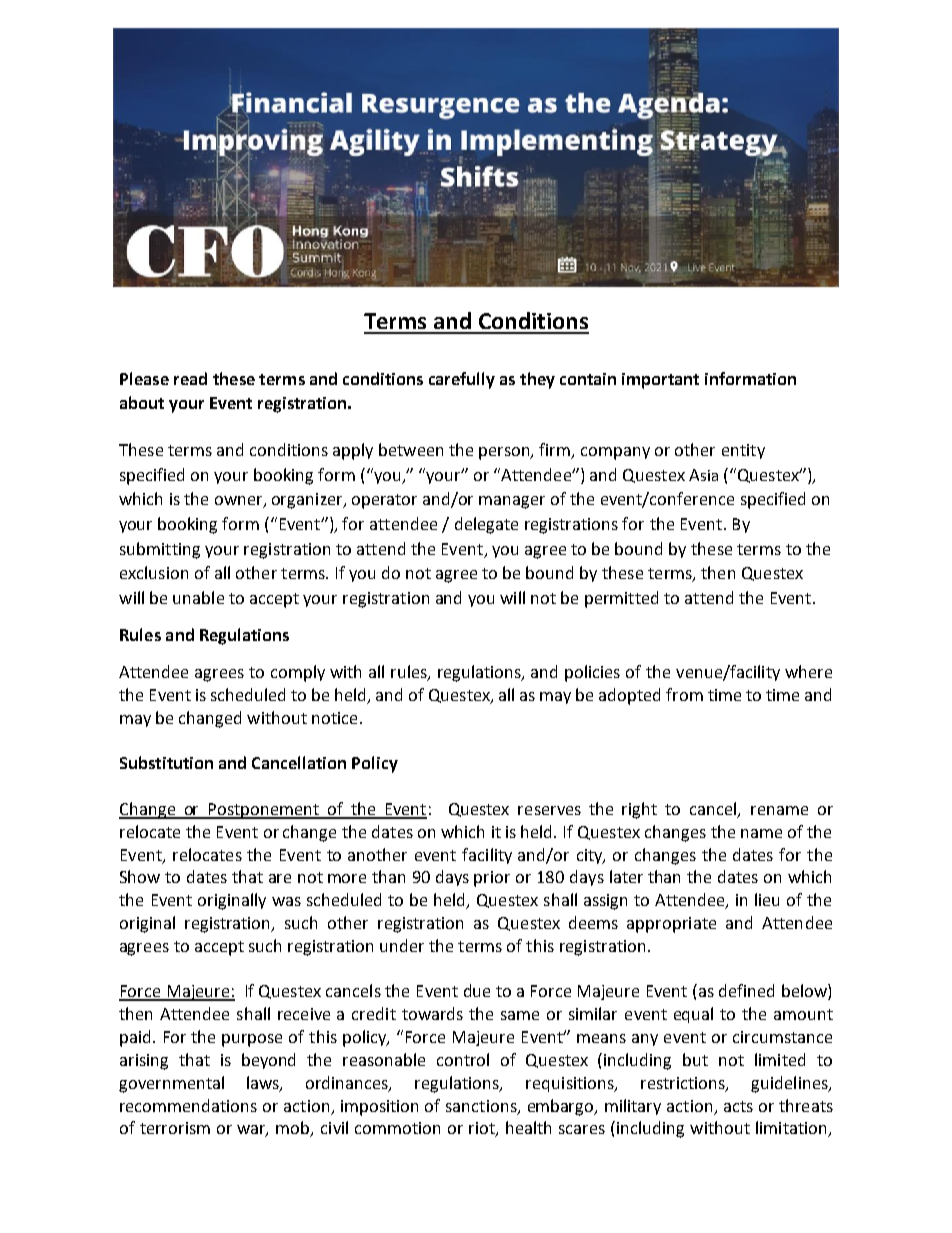 This image has height=1233, width=952. I want to click on reserves, so click(549, 810).
